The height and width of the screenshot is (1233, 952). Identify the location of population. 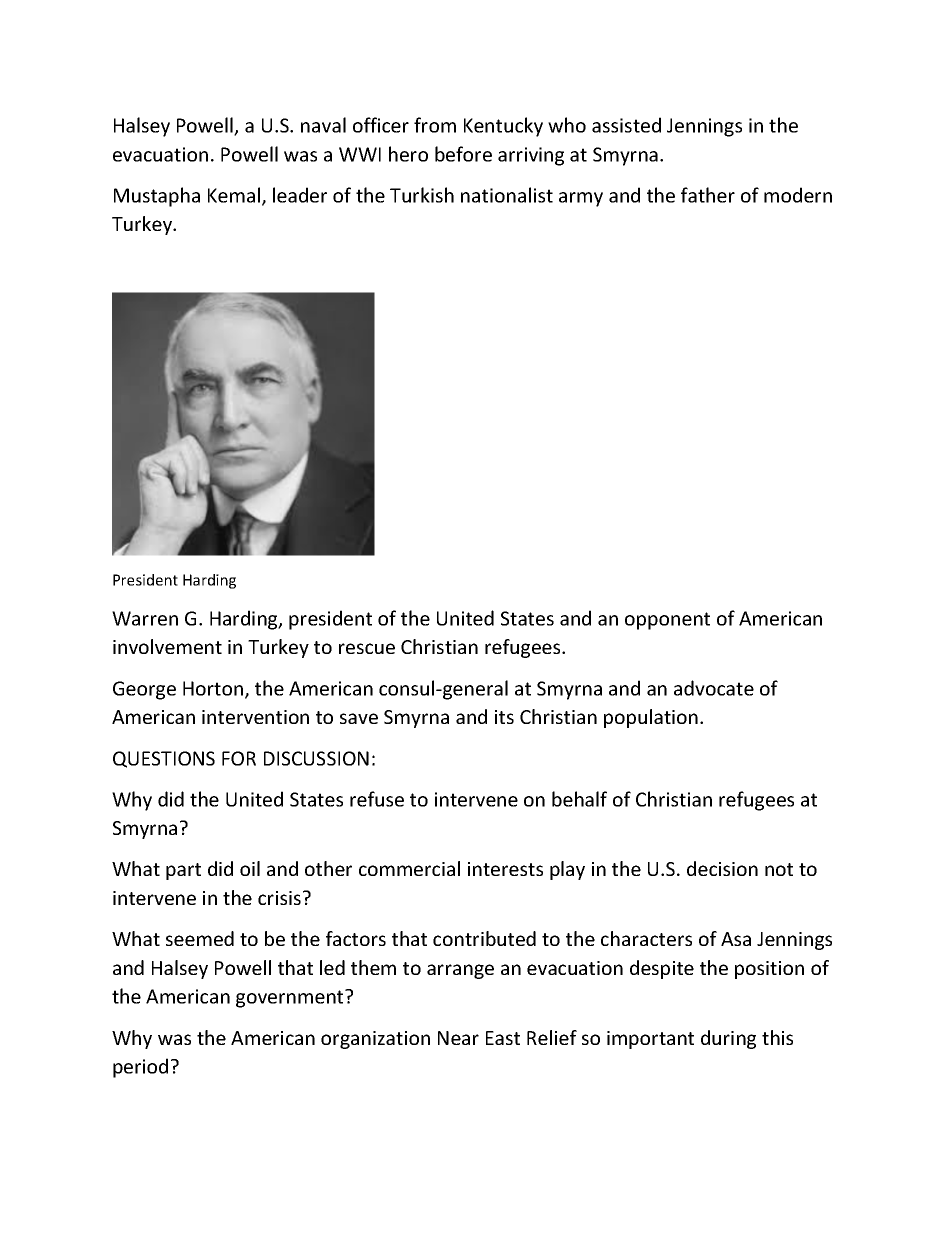
(651, 718).
